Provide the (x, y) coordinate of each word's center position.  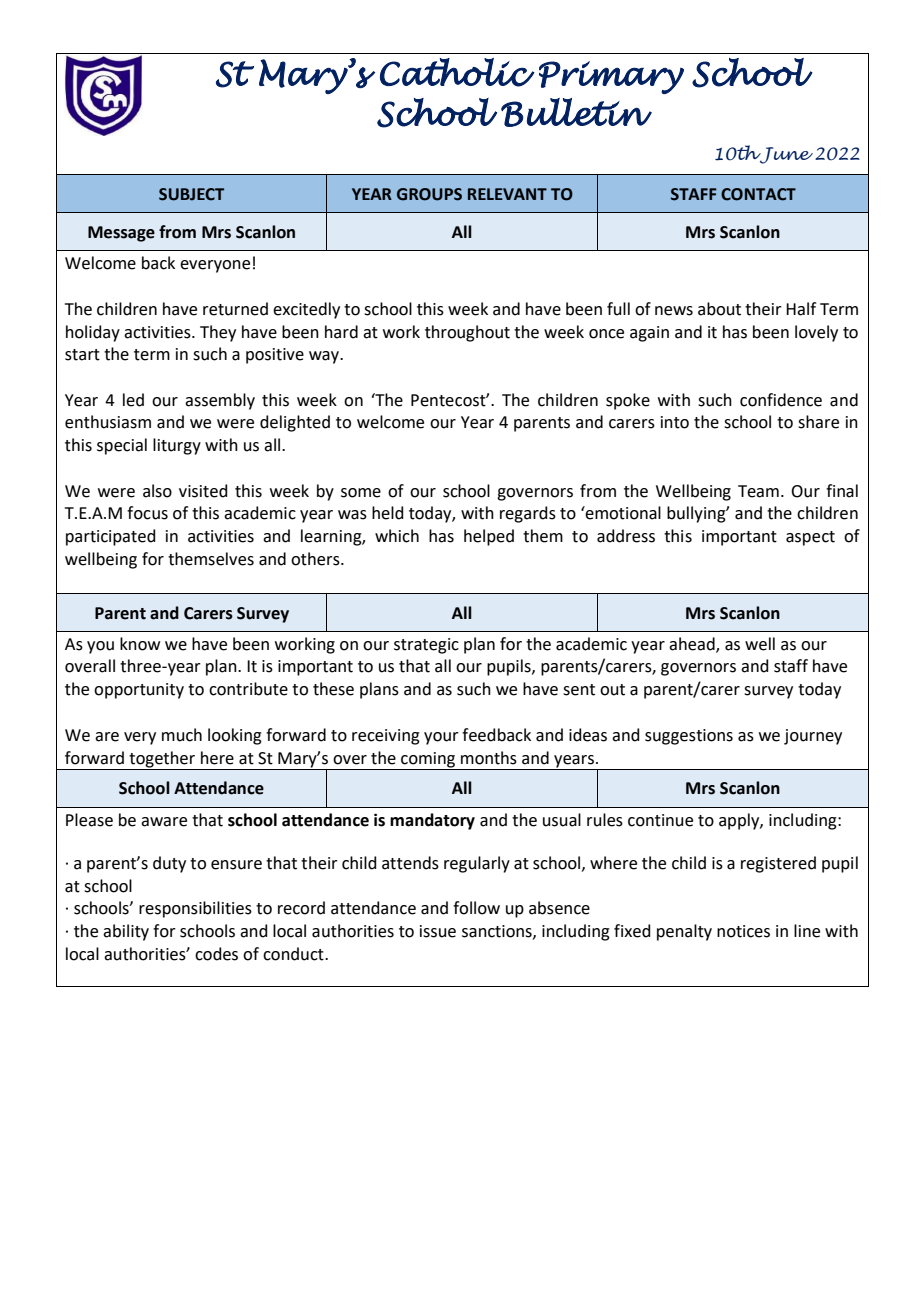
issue (438, 931)
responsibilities (195, 909)
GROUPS (429, 194)
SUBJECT (191, 194)
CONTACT (758, 194)
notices (743, 931)
